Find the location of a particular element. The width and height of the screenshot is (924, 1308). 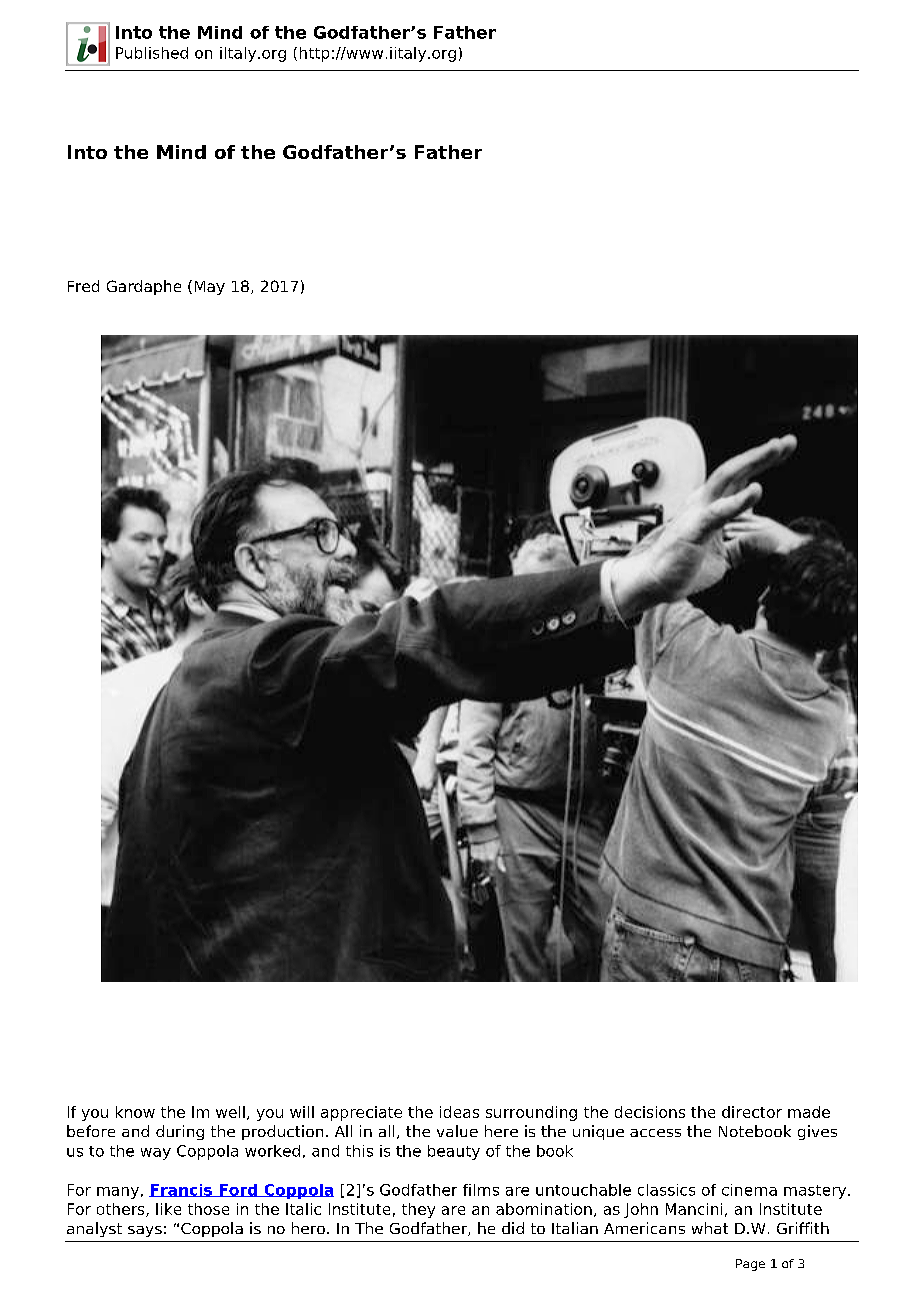

May is located at coordinates (210, 288).
